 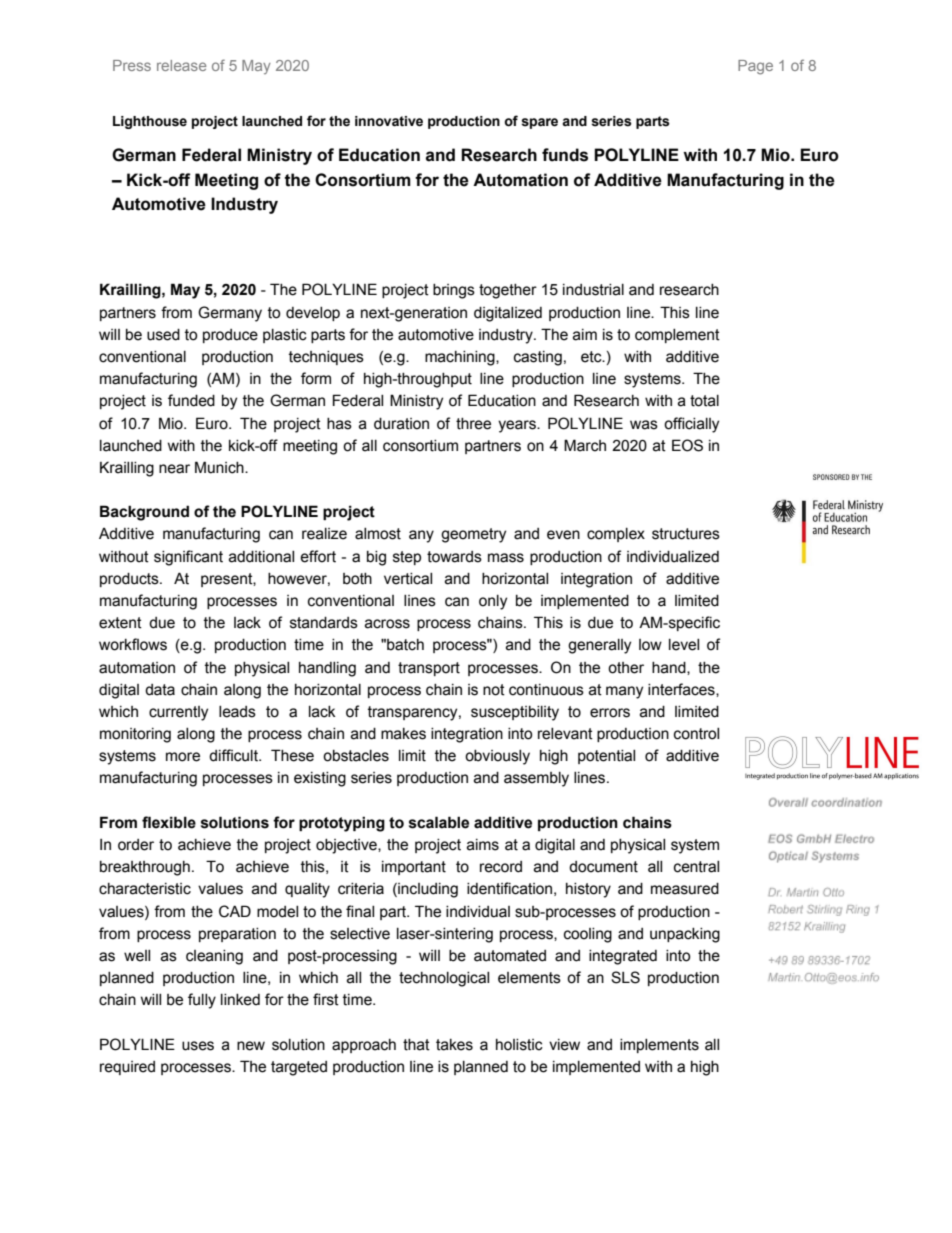 What do you see at coordinates (181, 65) in the screenshot?
I see `release` at bounding box center [181, 65].
